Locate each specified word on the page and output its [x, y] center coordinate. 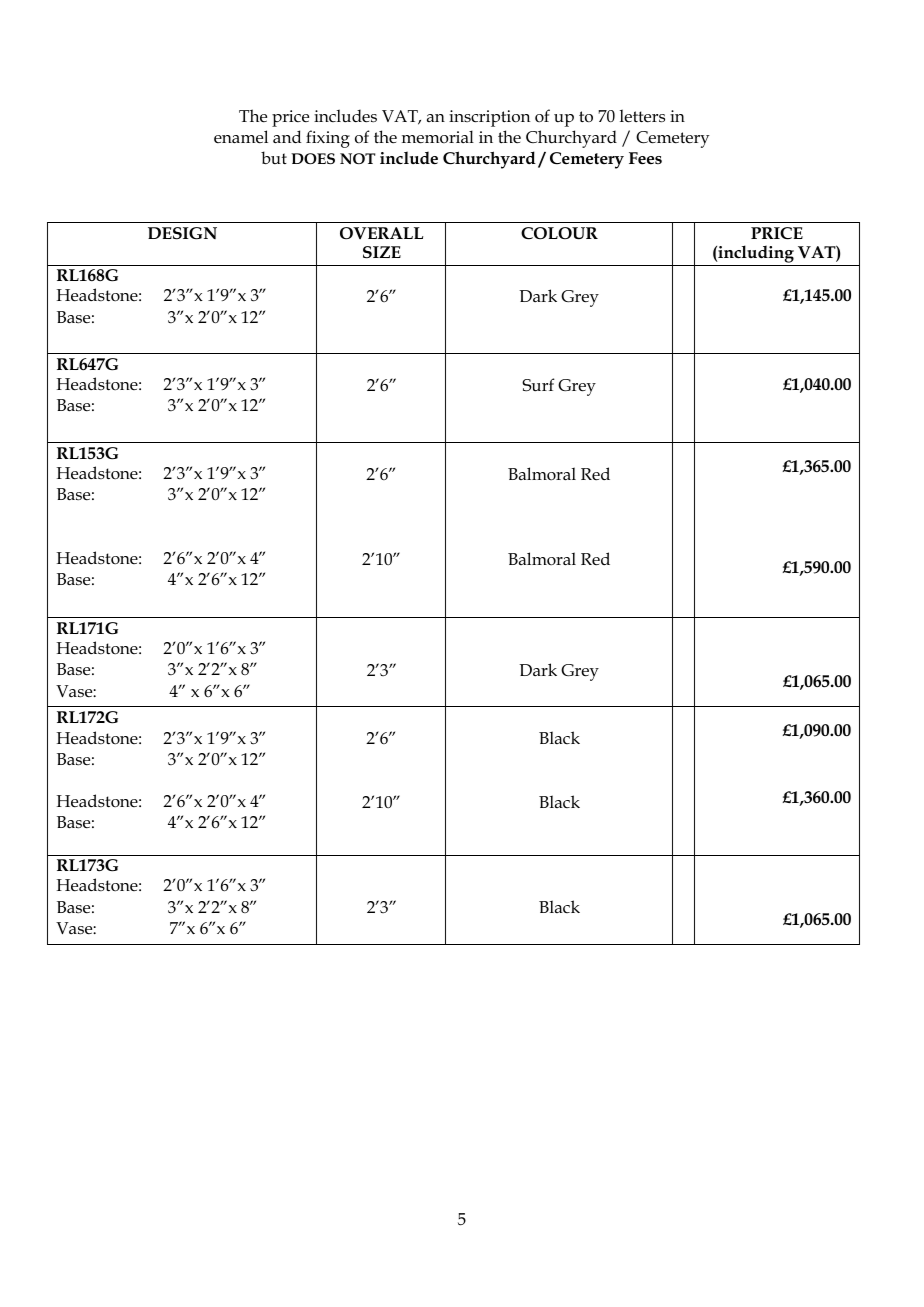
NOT [358, 158]
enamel [241, 137]
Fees [645, 158]
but [274, 157]
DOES [313, 158]
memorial [438, 137]
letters [642, 116]
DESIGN [182, 233]
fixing [328, 139]
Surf [538, 385]
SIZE [382, 252]
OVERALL [381, 233]
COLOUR [559, 233]
